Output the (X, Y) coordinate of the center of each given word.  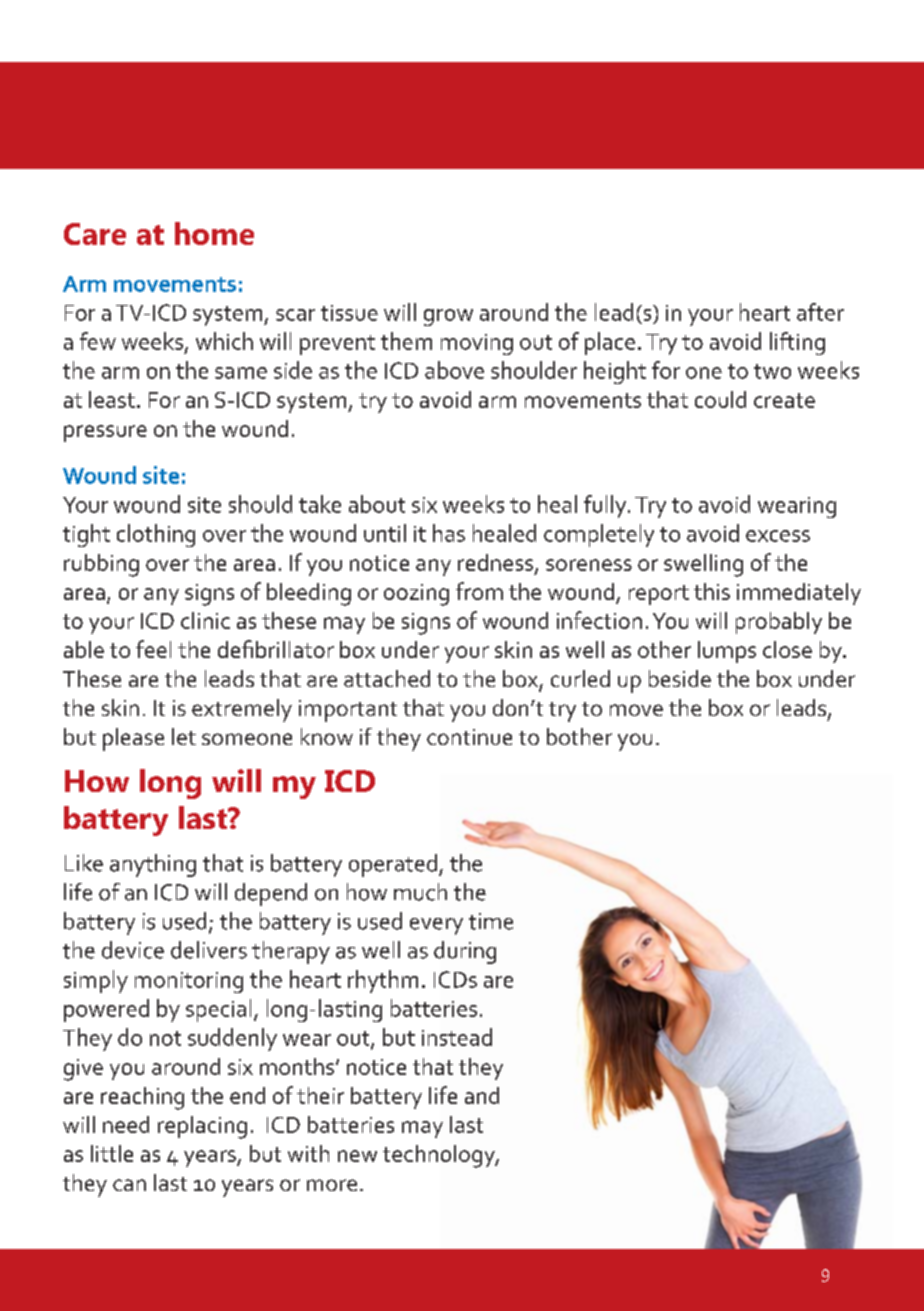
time (491, 921)
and (482, 1095)
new (357, 1156)
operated (393, 865)
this (712, 591)
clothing (156, 535)
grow (448, 317)
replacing (202, 1127)
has (449, 533)
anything (153, 865)
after (820, 312)
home (214, 233)
